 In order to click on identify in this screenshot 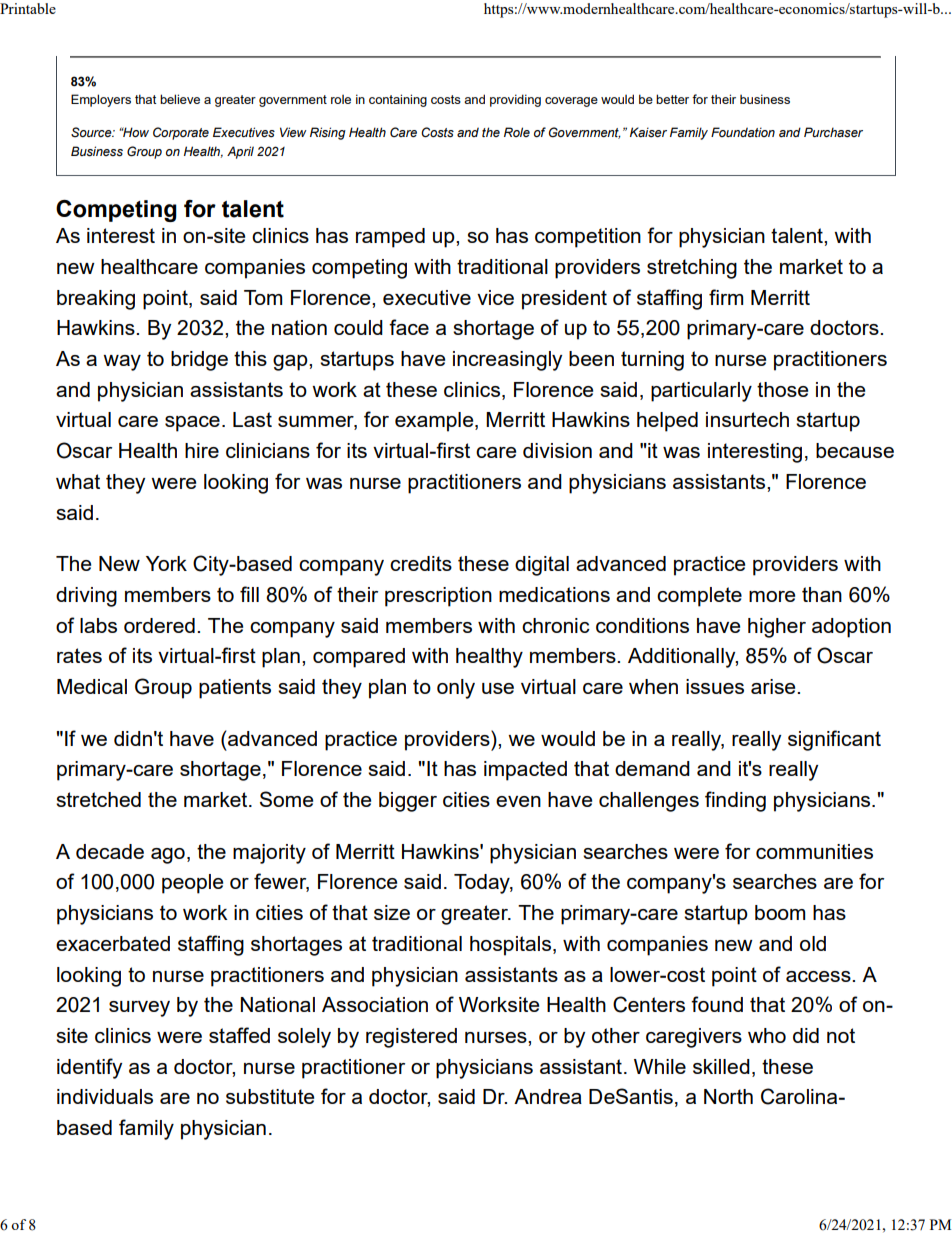, I will do `click(89, 1068)`.
